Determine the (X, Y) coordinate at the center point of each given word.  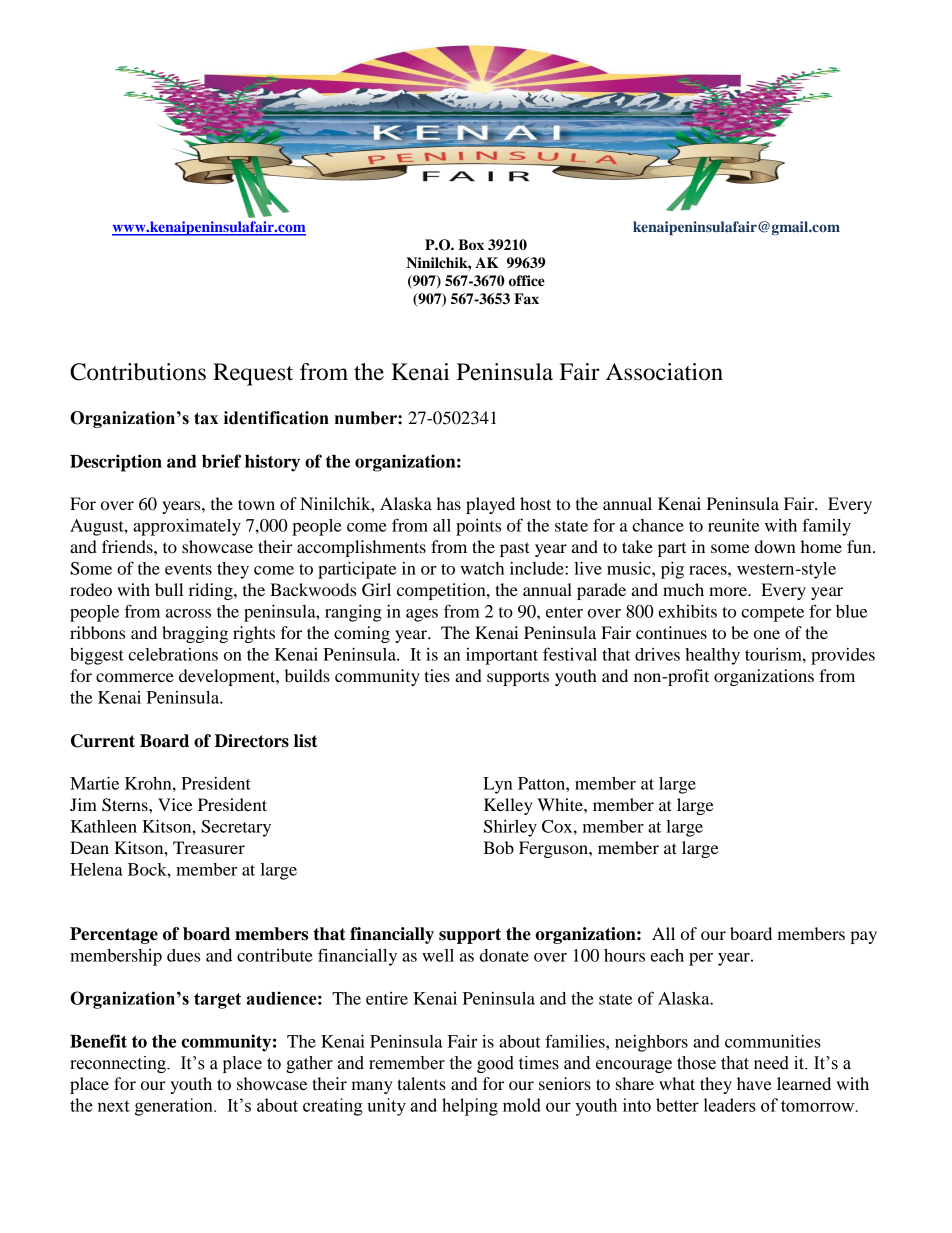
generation (175, 1107)
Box (471, 245)
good (495, 1064)
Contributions (138, 372)
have (754, 1083)
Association (664, 372)
